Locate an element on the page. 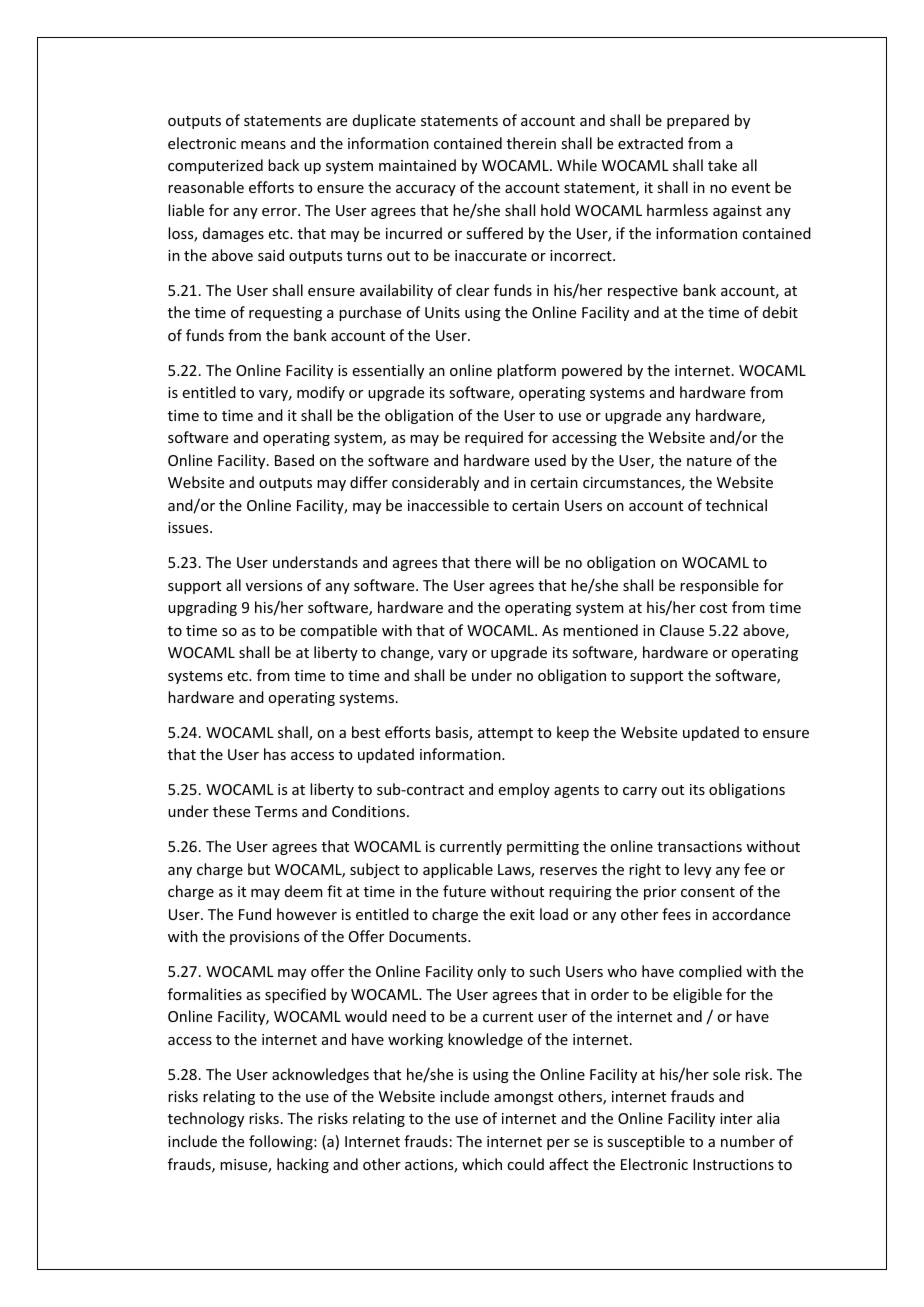 This page has width=924, height=1307. platform is located at coordinates (526, 371).
